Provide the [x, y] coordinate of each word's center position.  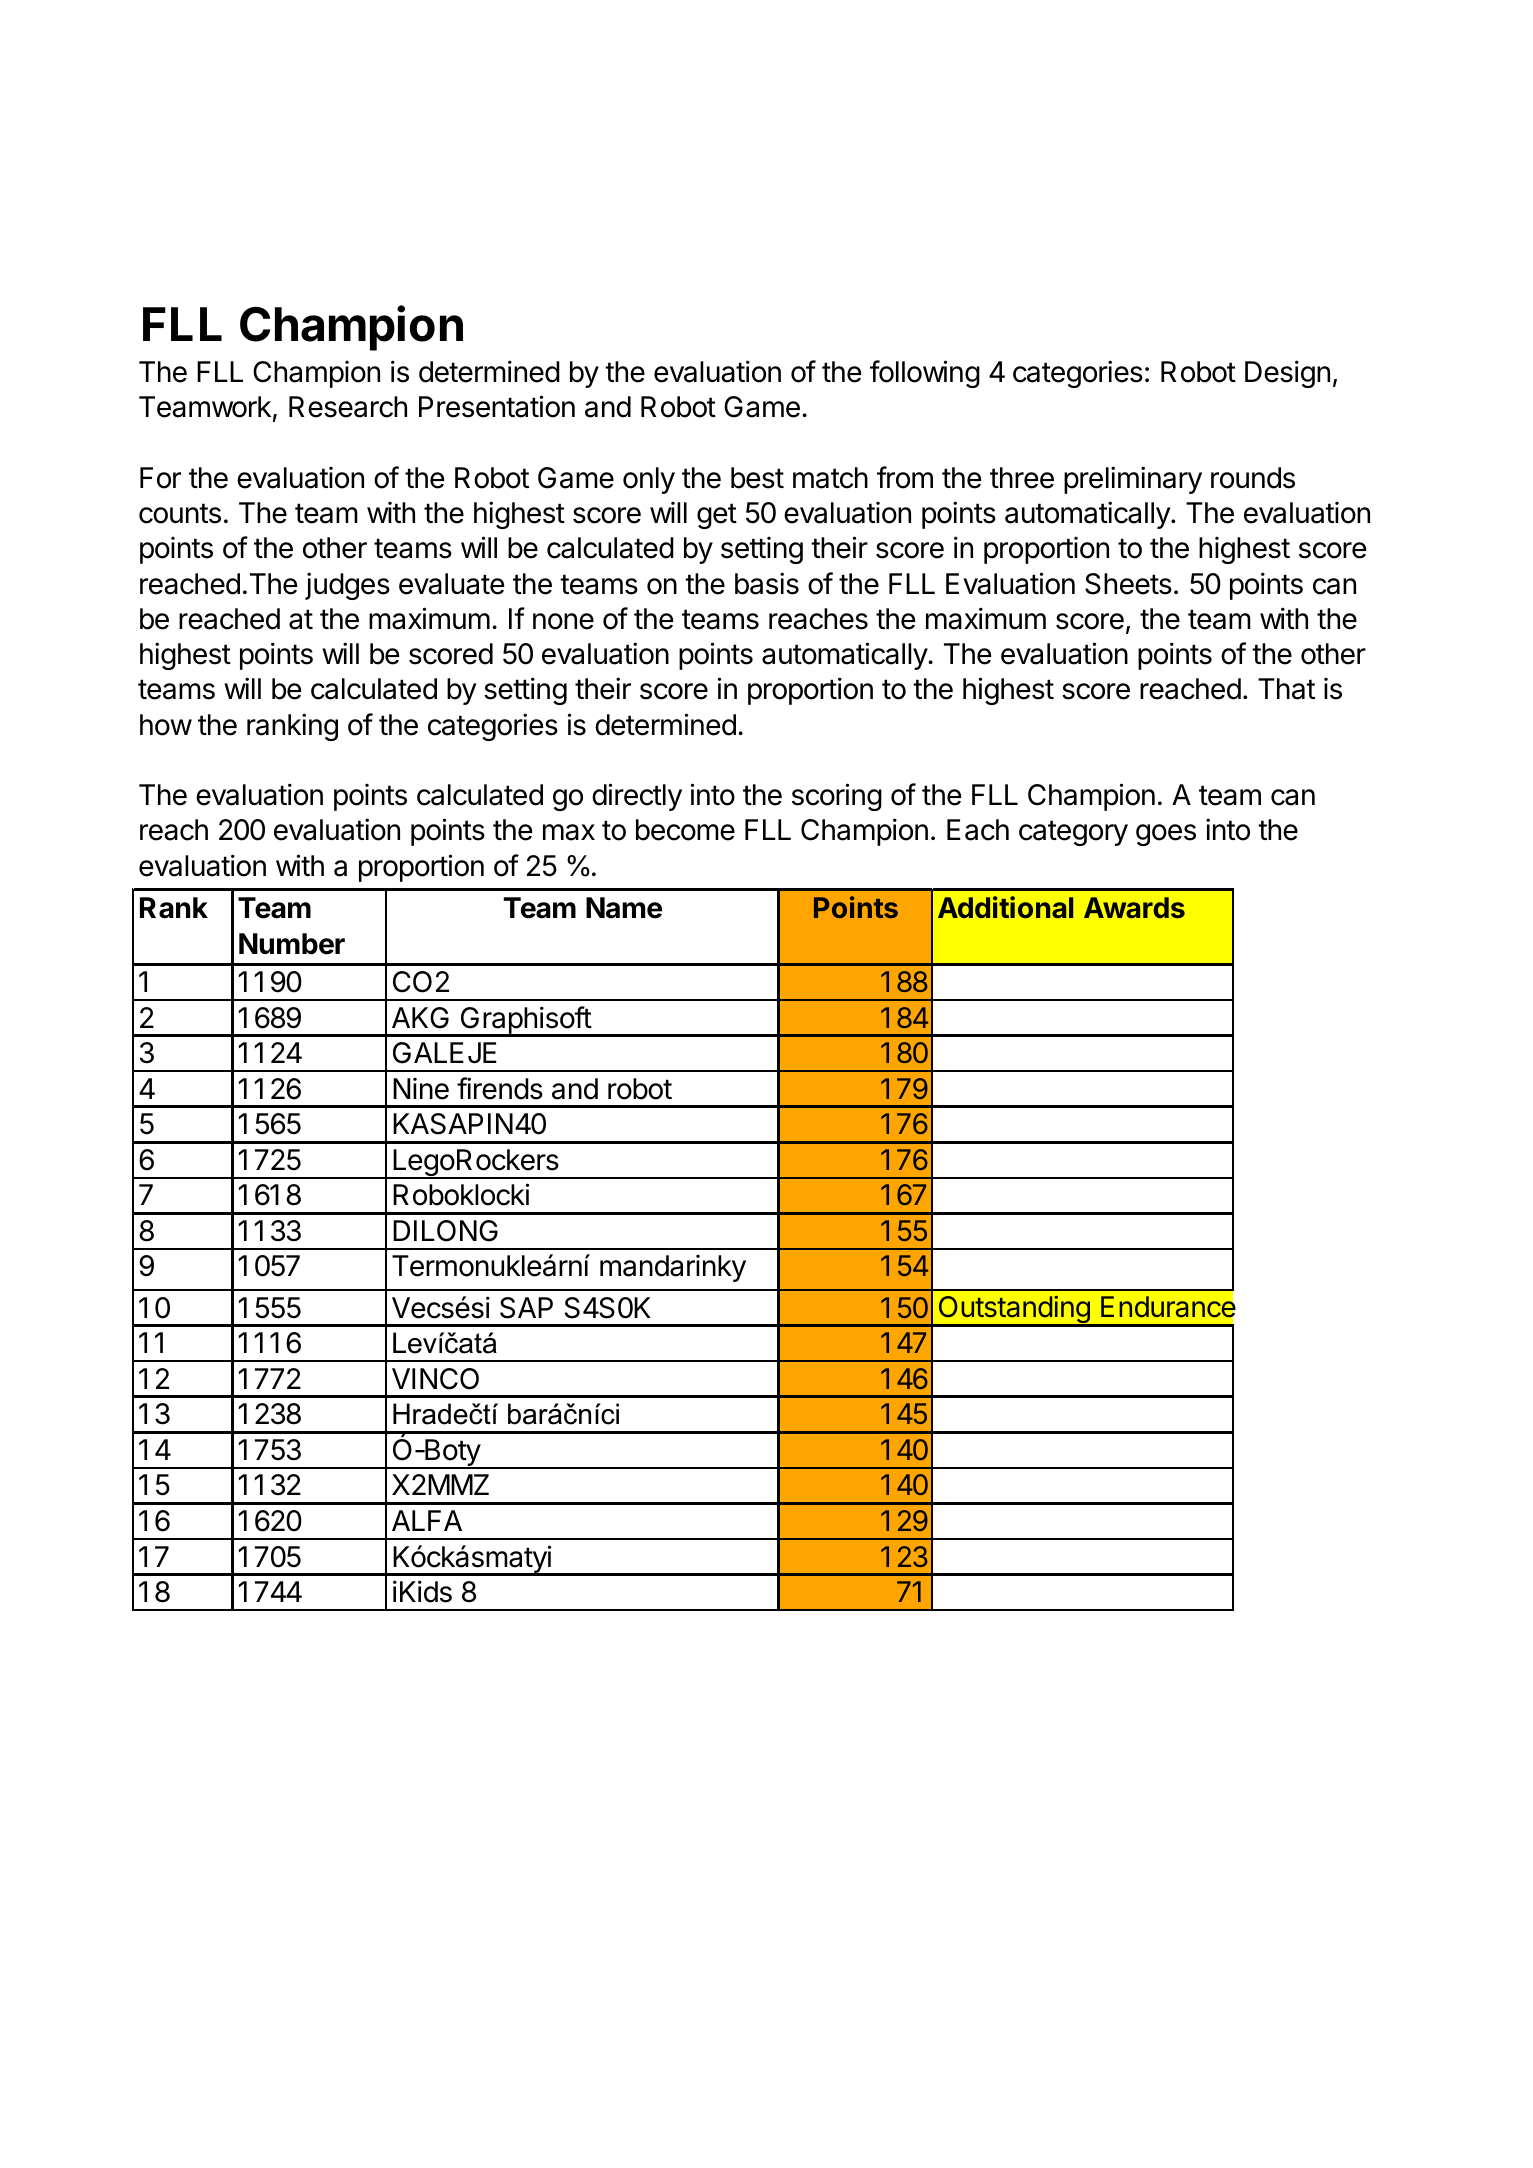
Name [624, 908]
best [757, 478]
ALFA [427, 1520]
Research [348, 407]
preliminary [1133, 480]
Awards [1134, 907]
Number [292, 944]
